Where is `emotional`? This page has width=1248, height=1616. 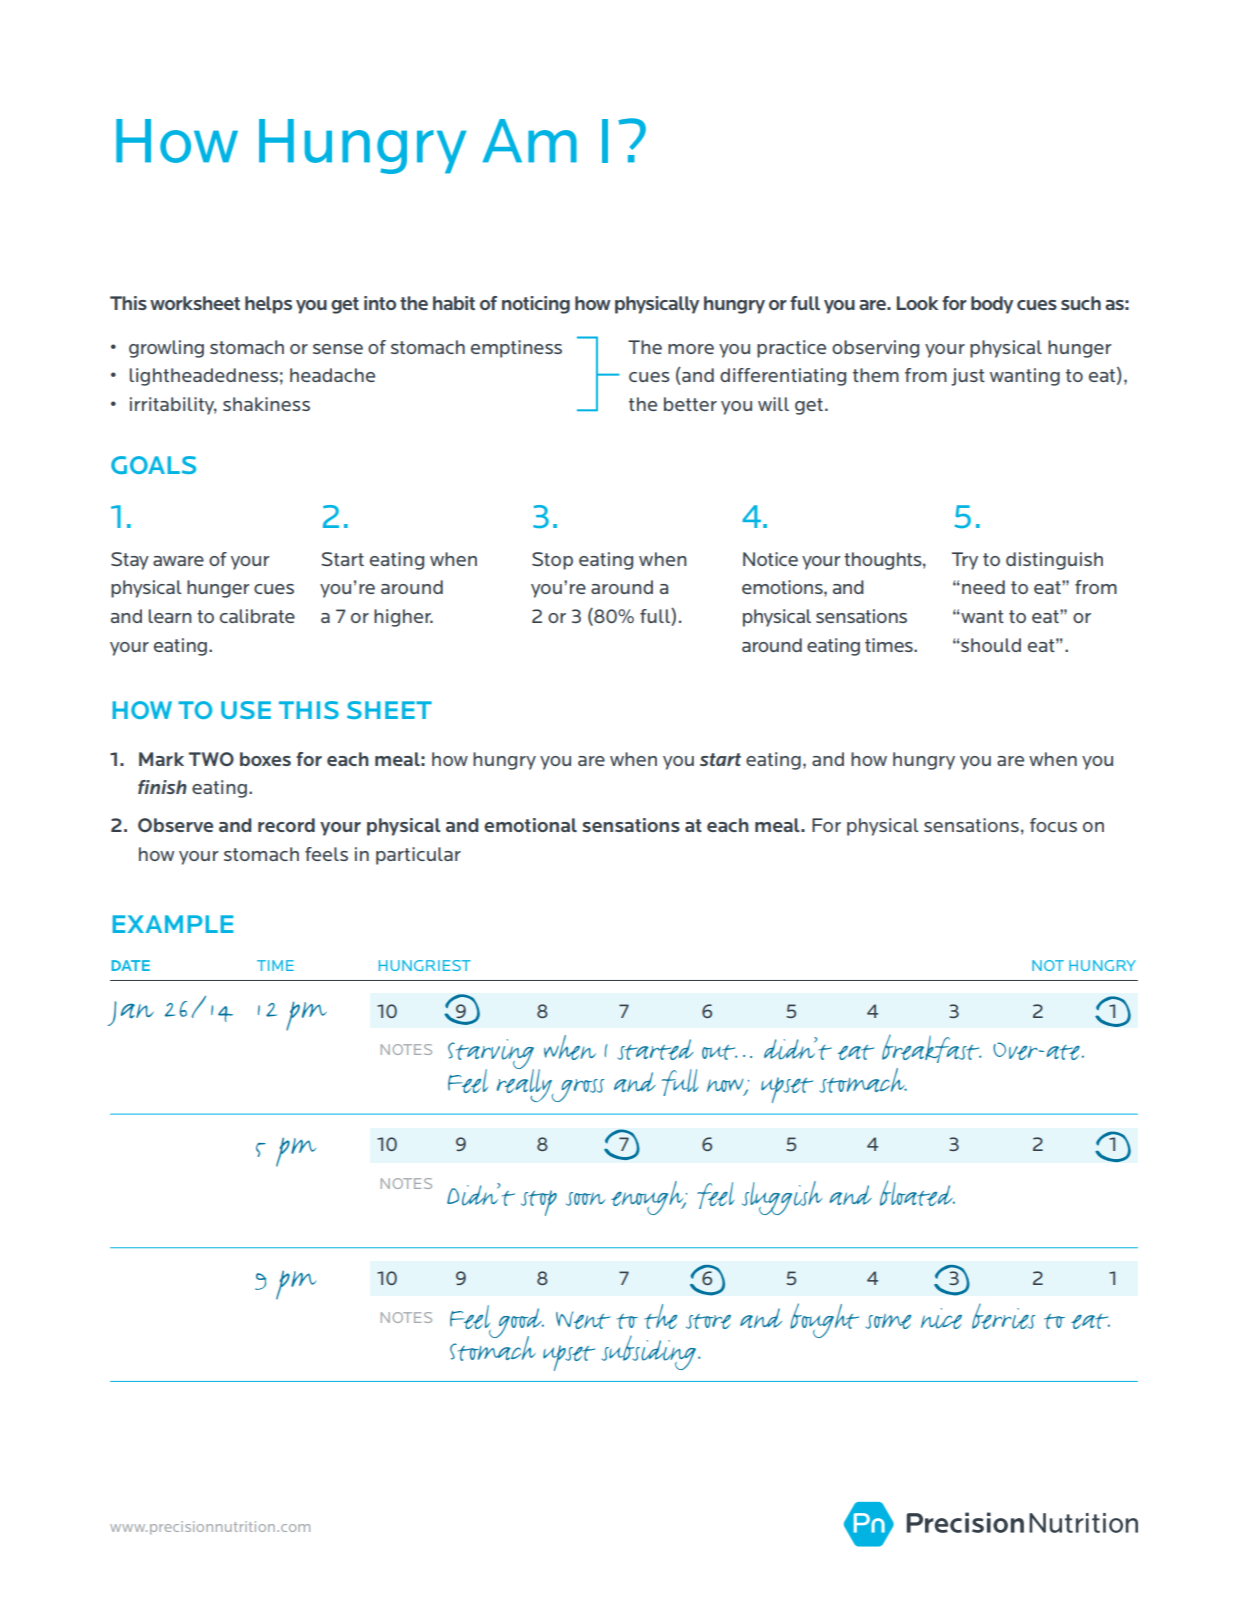
emotional is located at coordinates (530, 825).
